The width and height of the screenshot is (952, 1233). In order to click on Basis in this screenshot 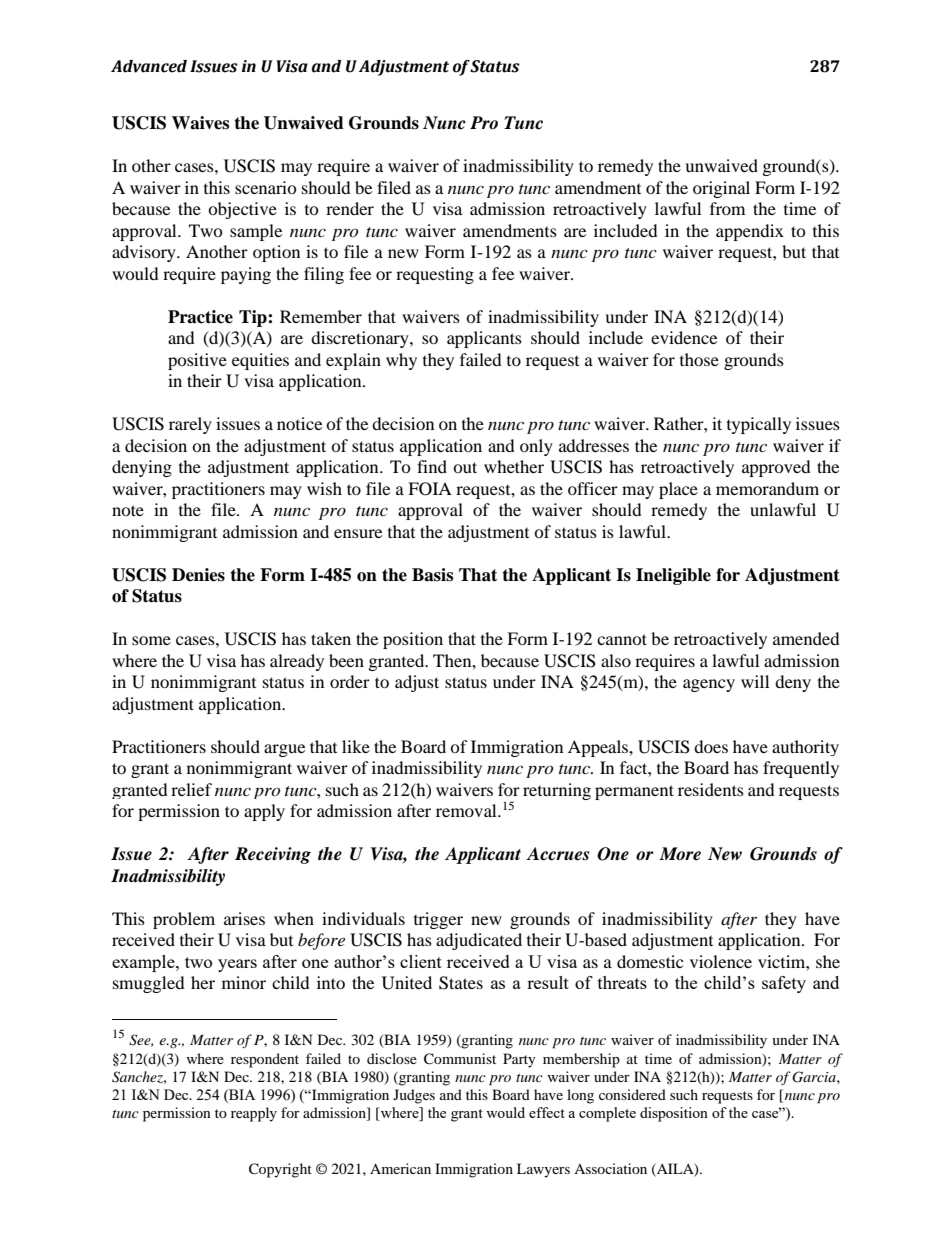, I will do `click(432, 575)`.
